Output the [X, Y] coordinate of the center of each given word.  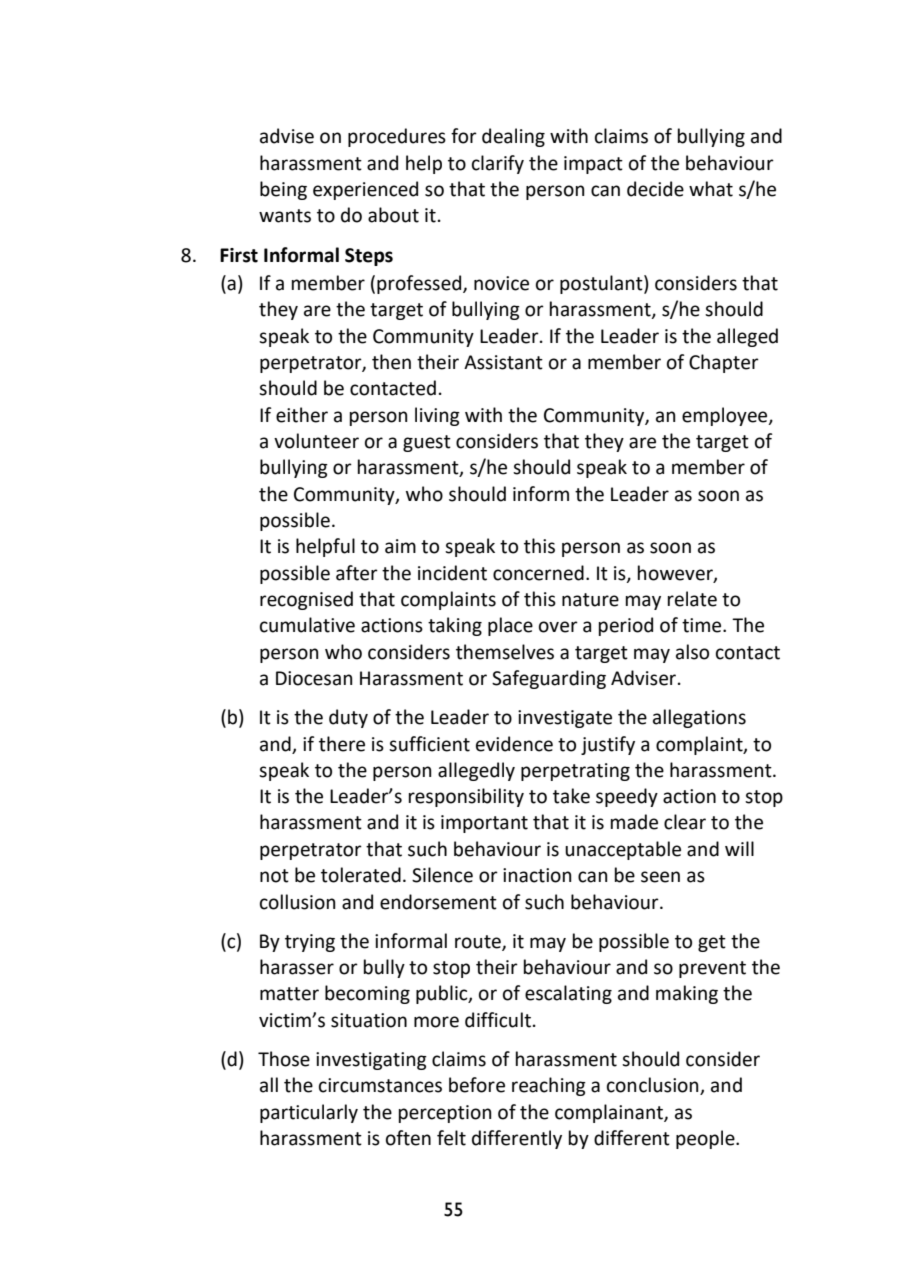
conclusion [654, 1086]
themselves [505, 652]
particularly [309, 1113]
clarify [498, 164]
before [477, 1085]
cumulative [307, 625]
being [283, 190]
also [692, 652]
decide [655, 189]
